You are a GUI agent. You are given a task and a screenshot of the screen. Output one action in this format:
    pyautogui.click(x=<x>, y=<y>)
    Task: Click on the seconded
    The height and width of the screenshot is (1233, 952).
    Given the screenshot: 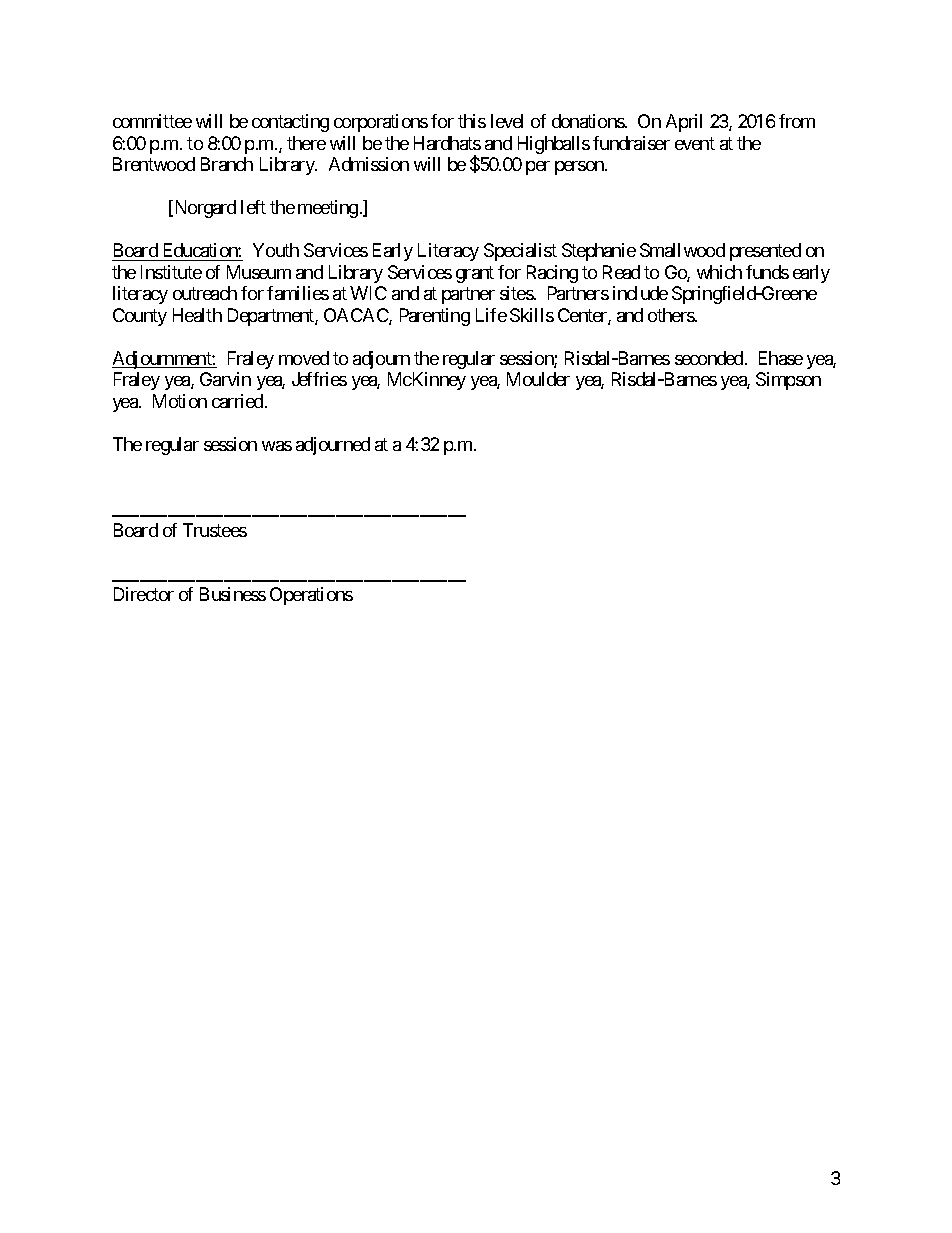 What is the action you would take?
    pyautogui.click(x=710, y=358)
